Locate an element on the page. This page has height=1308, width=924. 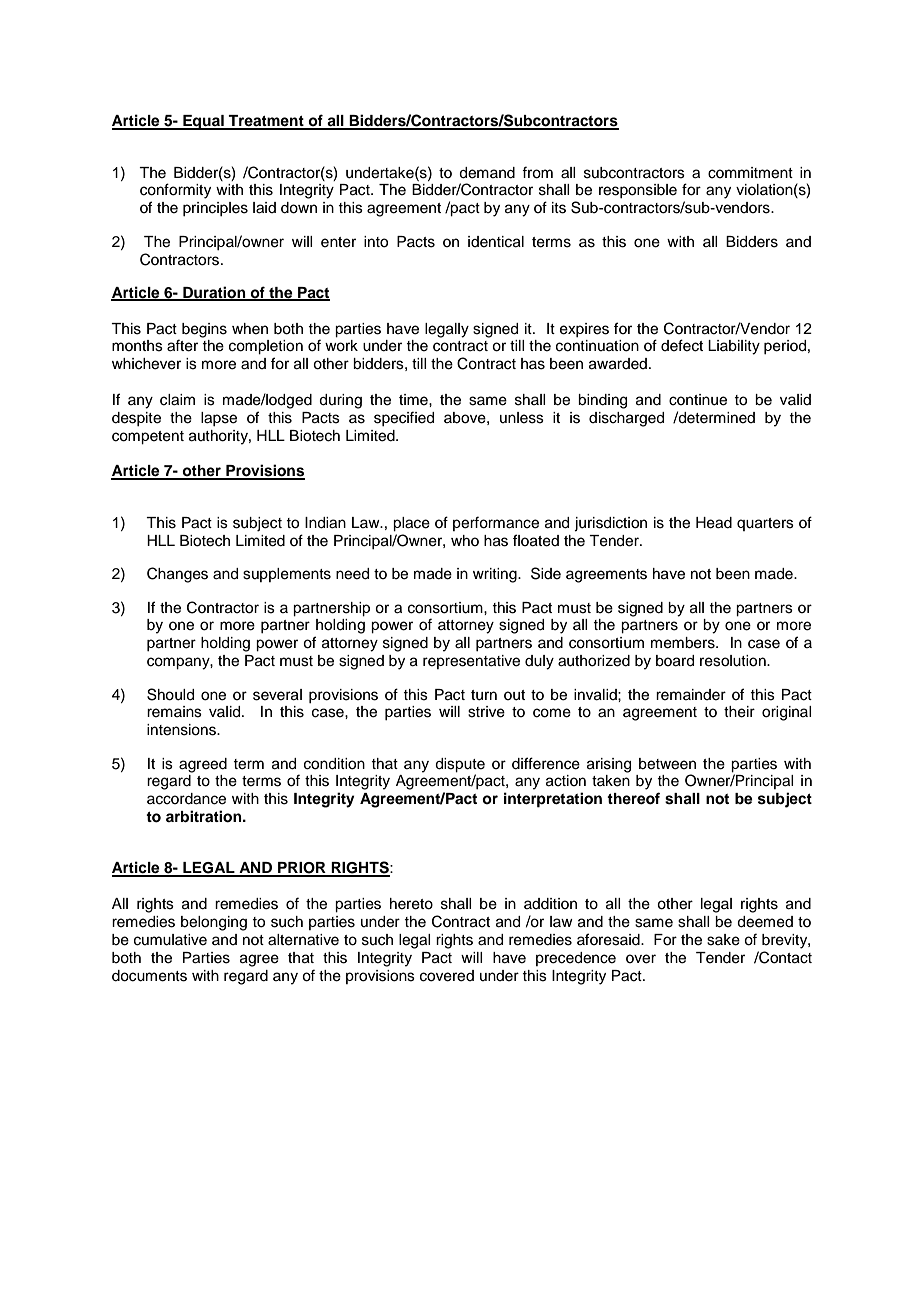
hereto is located at coordinates (411, 904).
